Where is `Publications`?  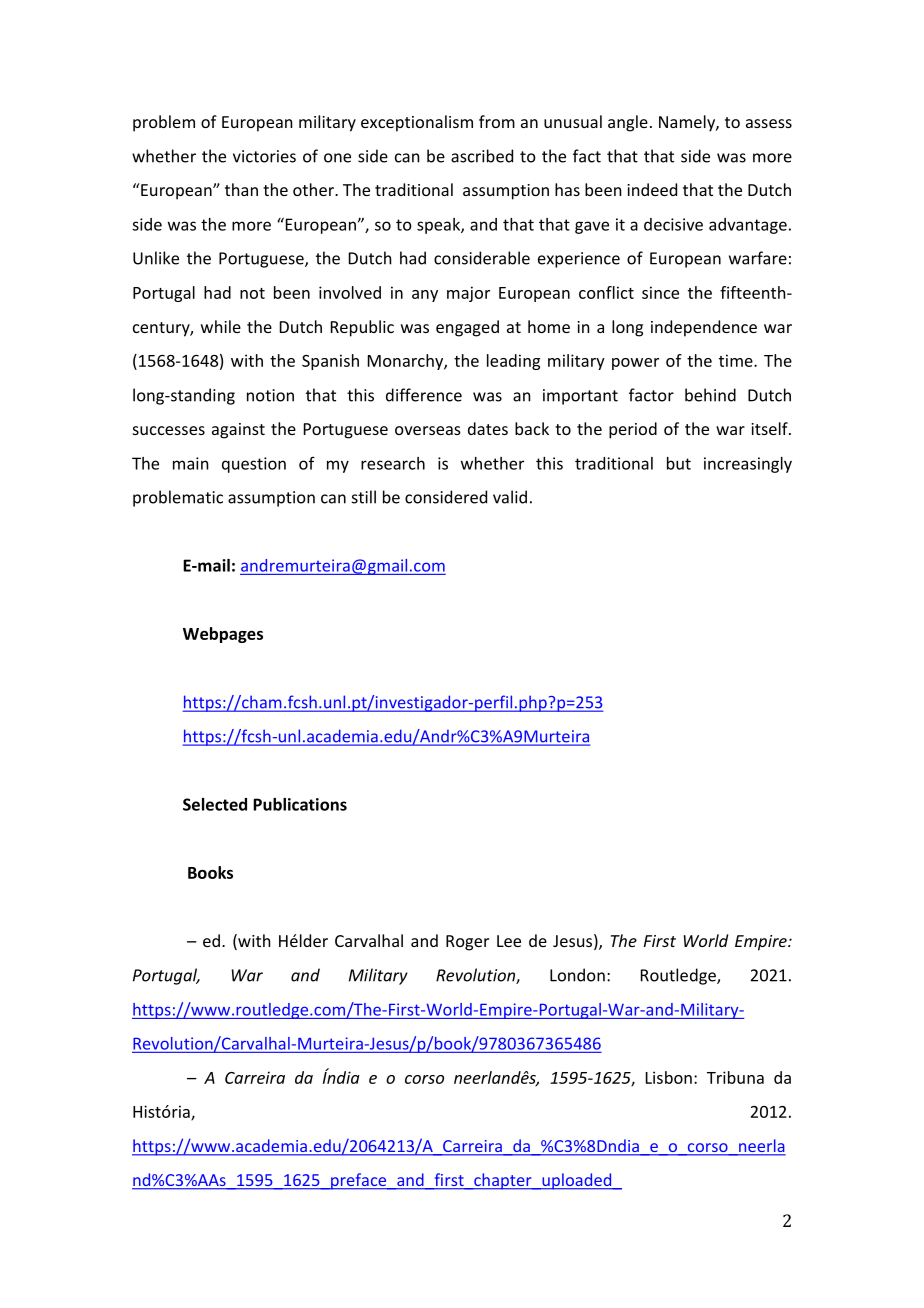
Publications is located at coordinates (300, 804).
